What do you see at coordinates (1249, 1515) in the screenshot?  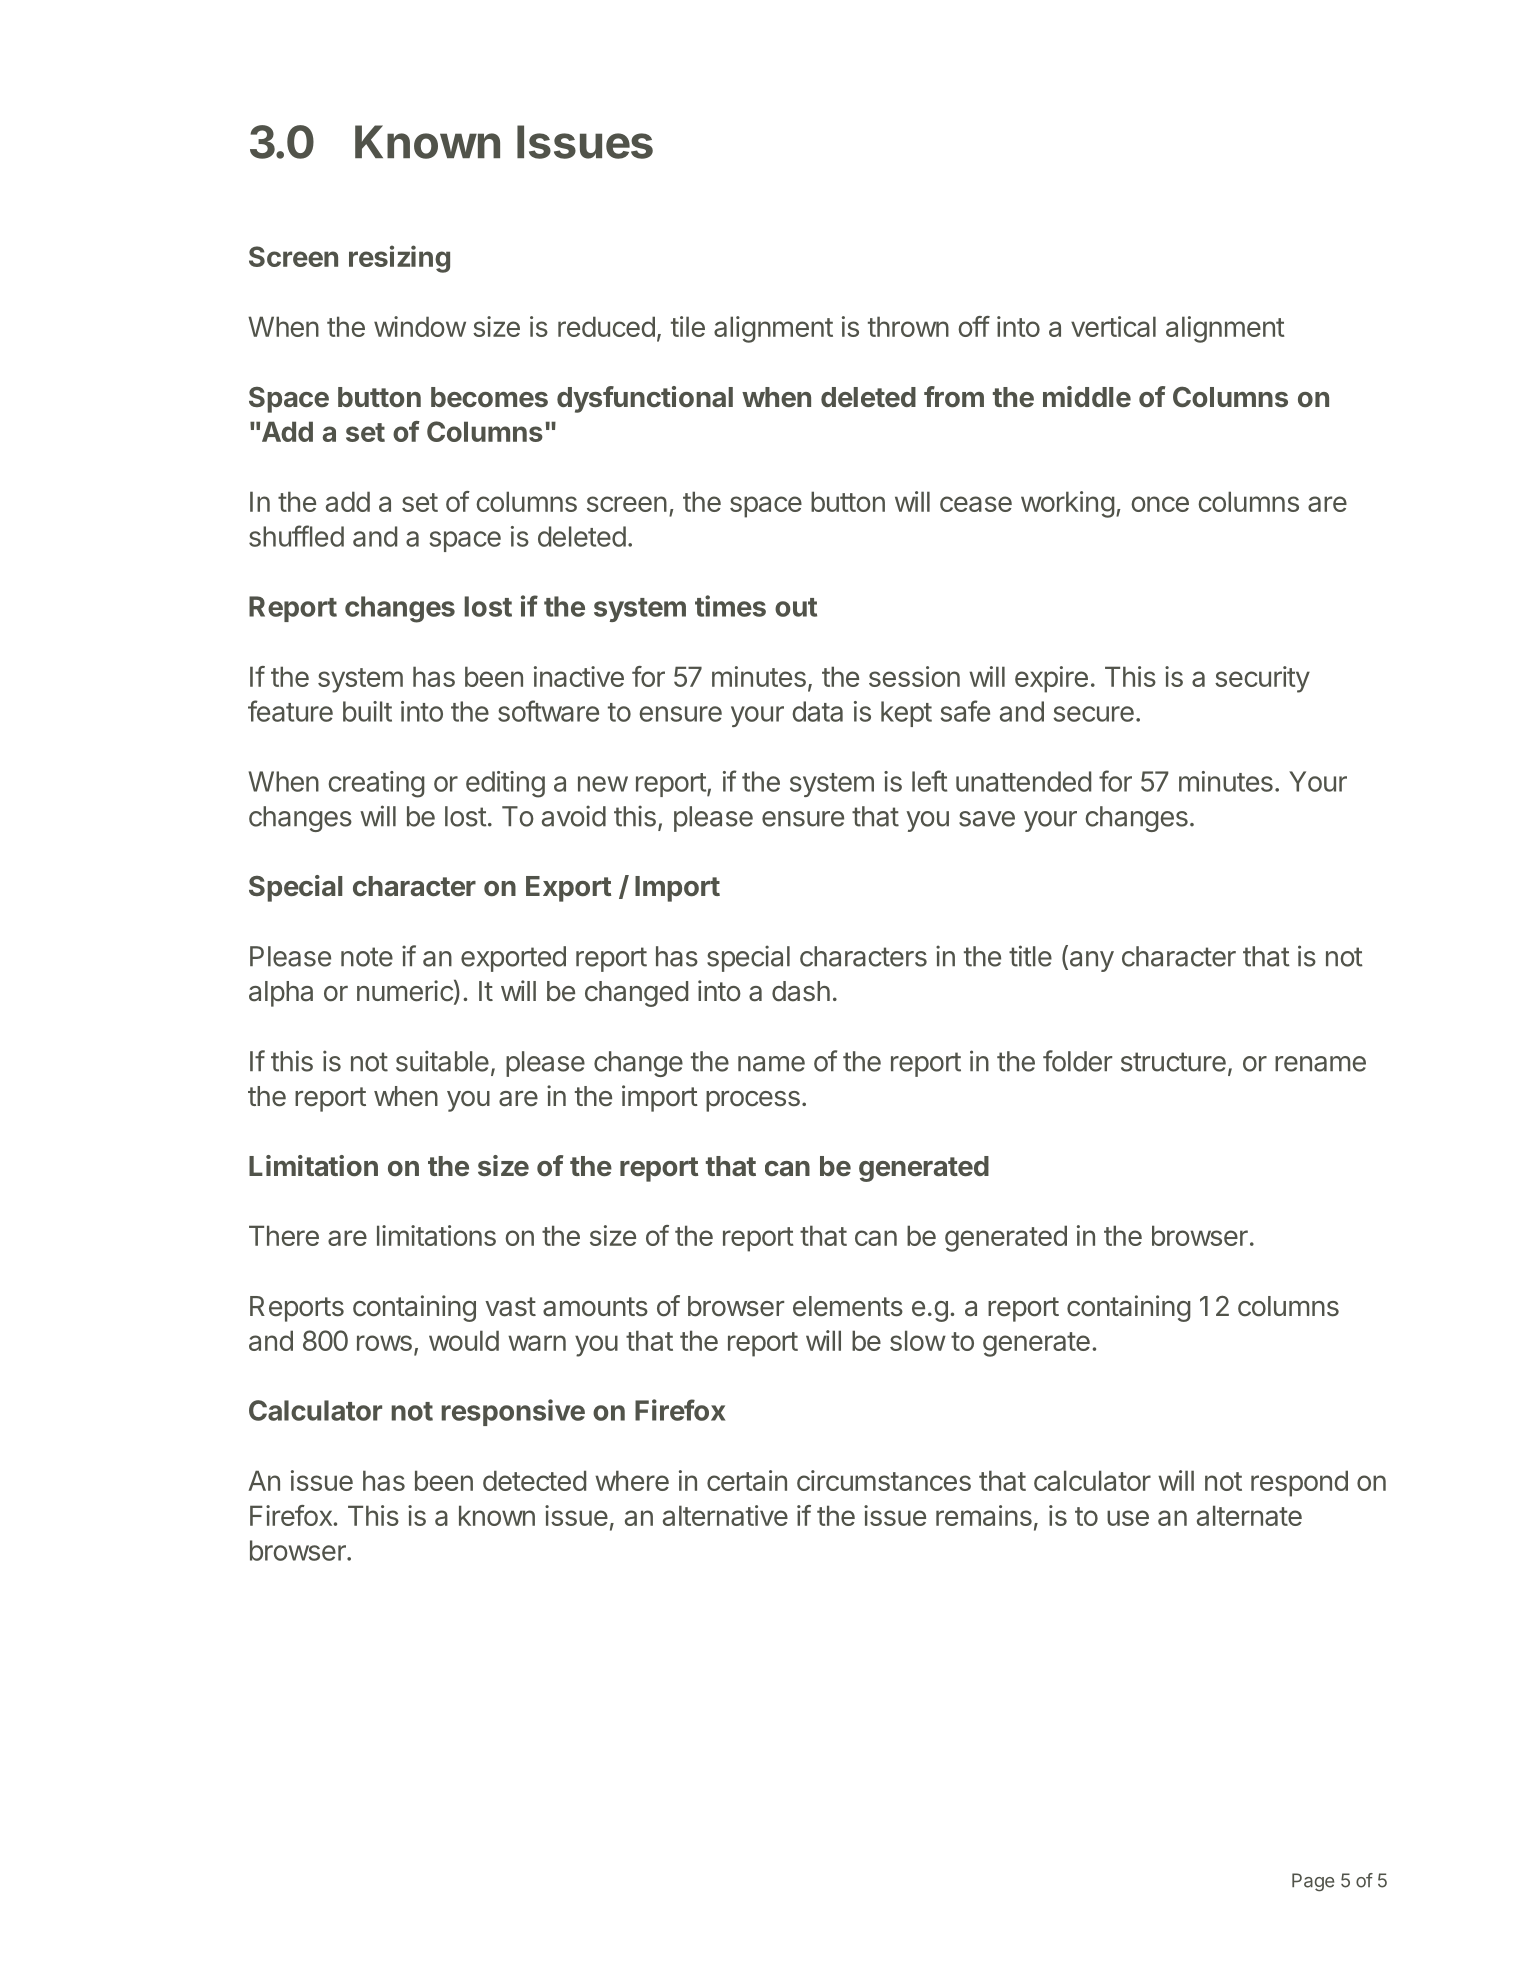 I see `alternate` at bounding box center [1249, 1515].
